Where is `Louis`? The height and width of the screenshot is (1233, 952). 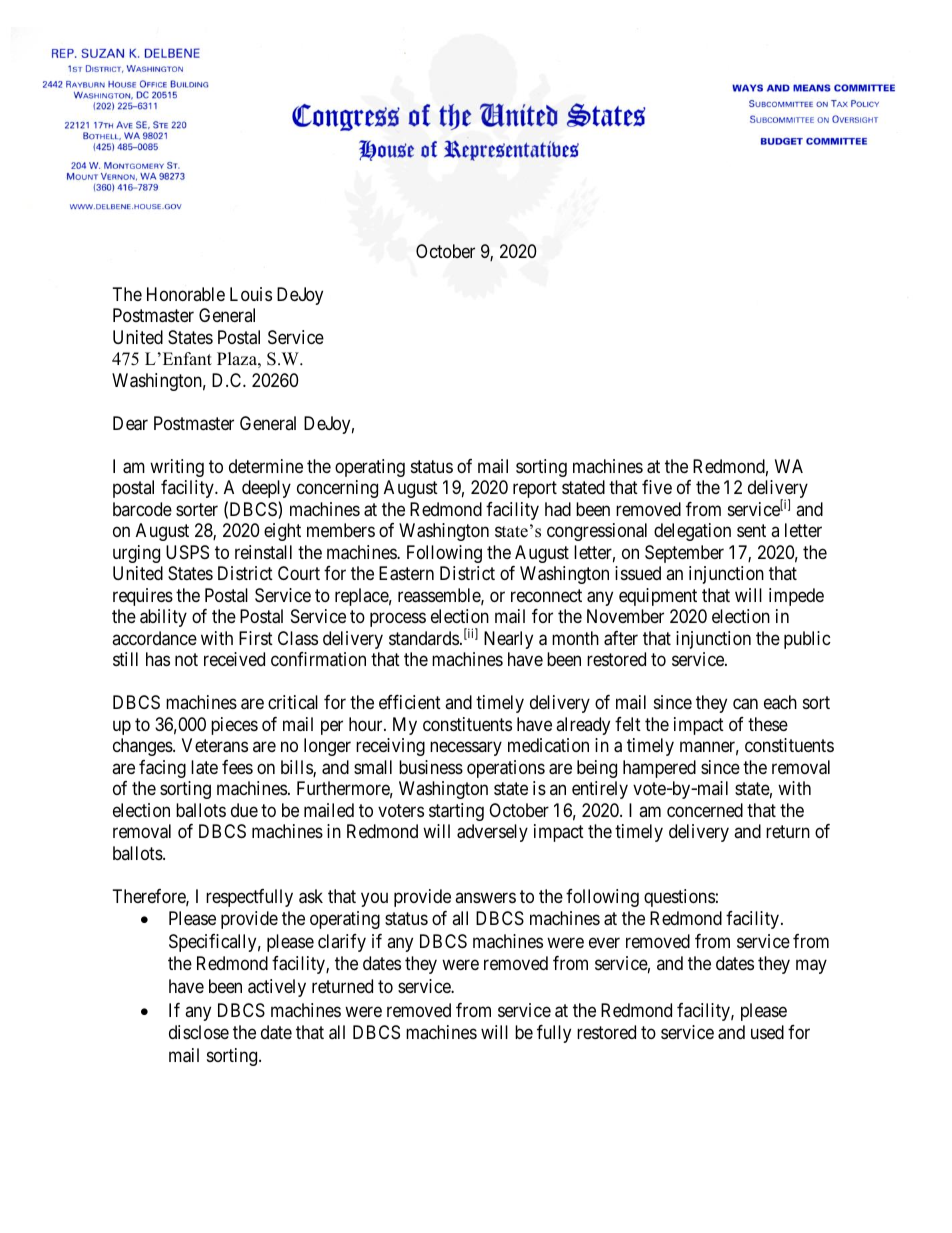
Louis is located at coordinates (251, 294).
